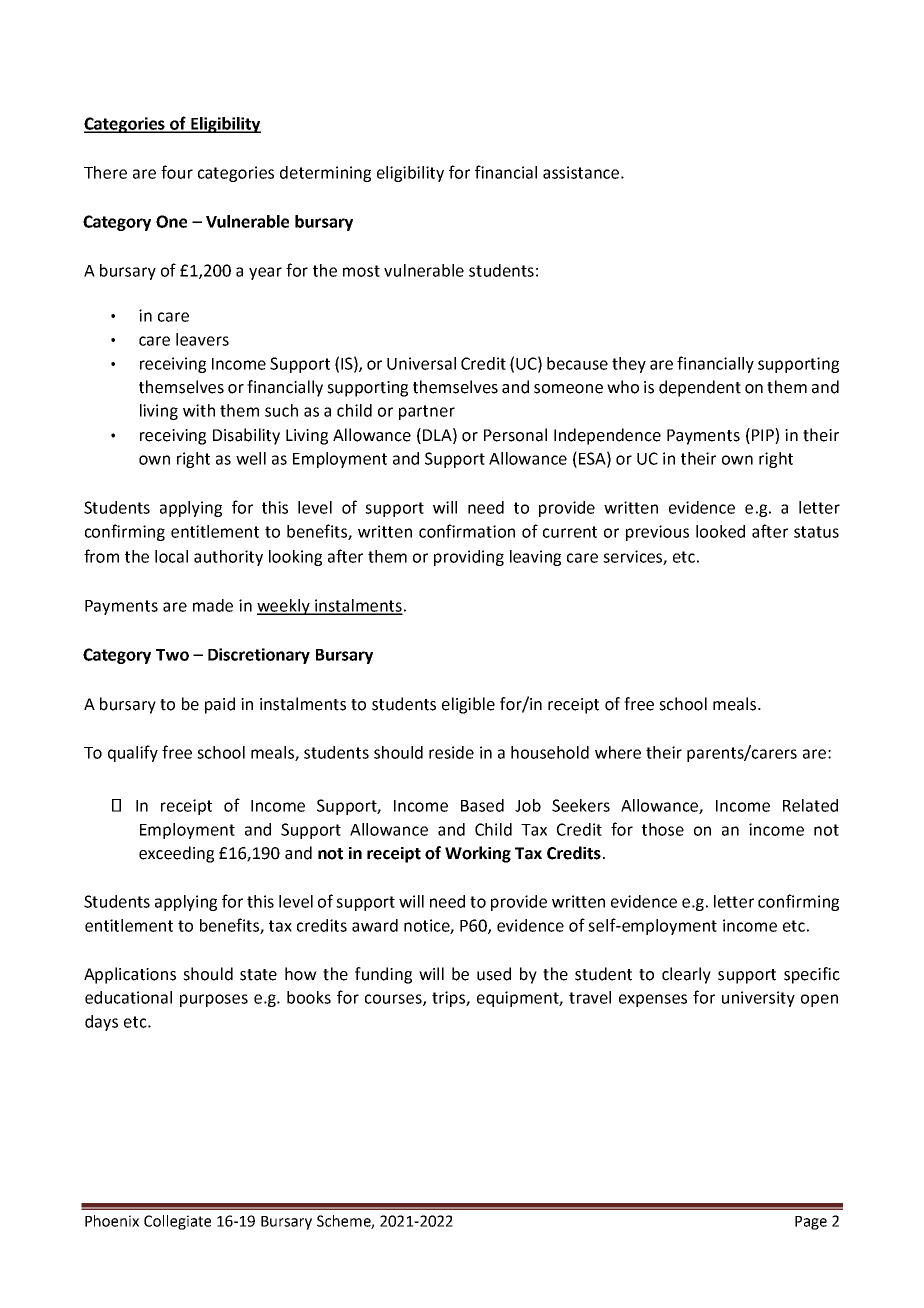 This document has width=924, height=1308. Describe the element at coordinates (361, 271) in the document. I see `most` at that location.
